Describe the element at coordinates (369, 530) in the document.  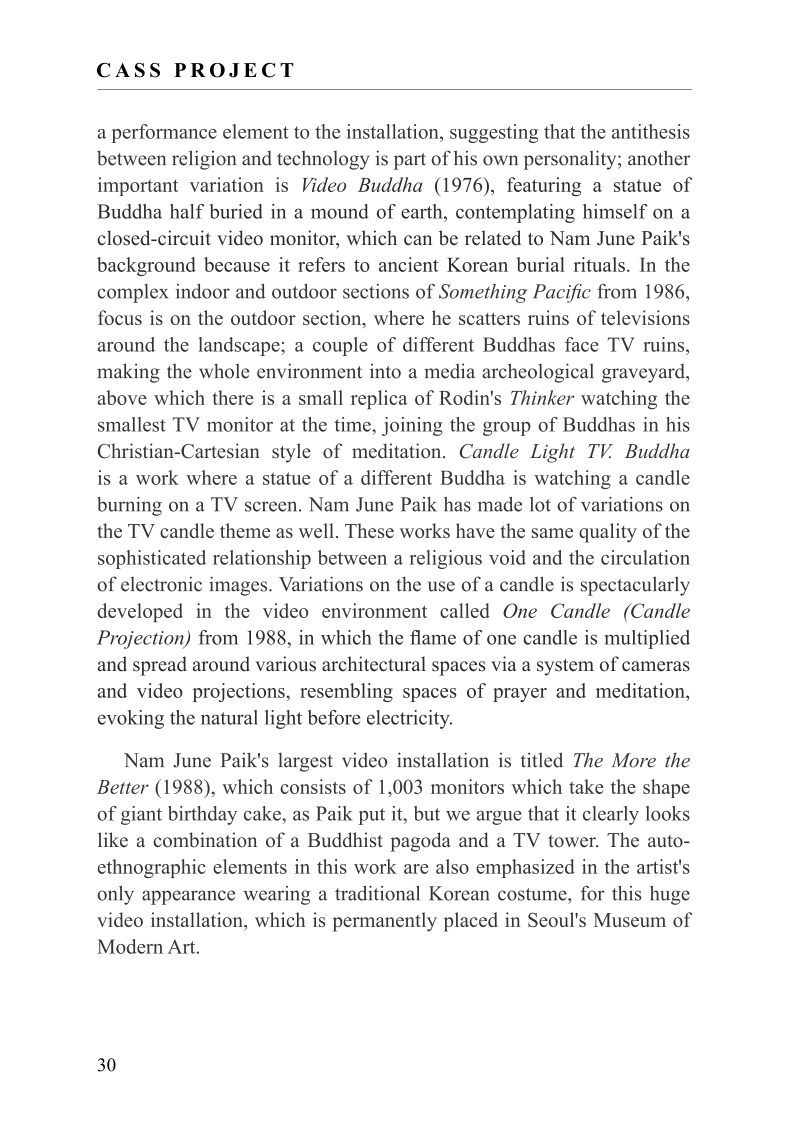
I see `These` at that location.
